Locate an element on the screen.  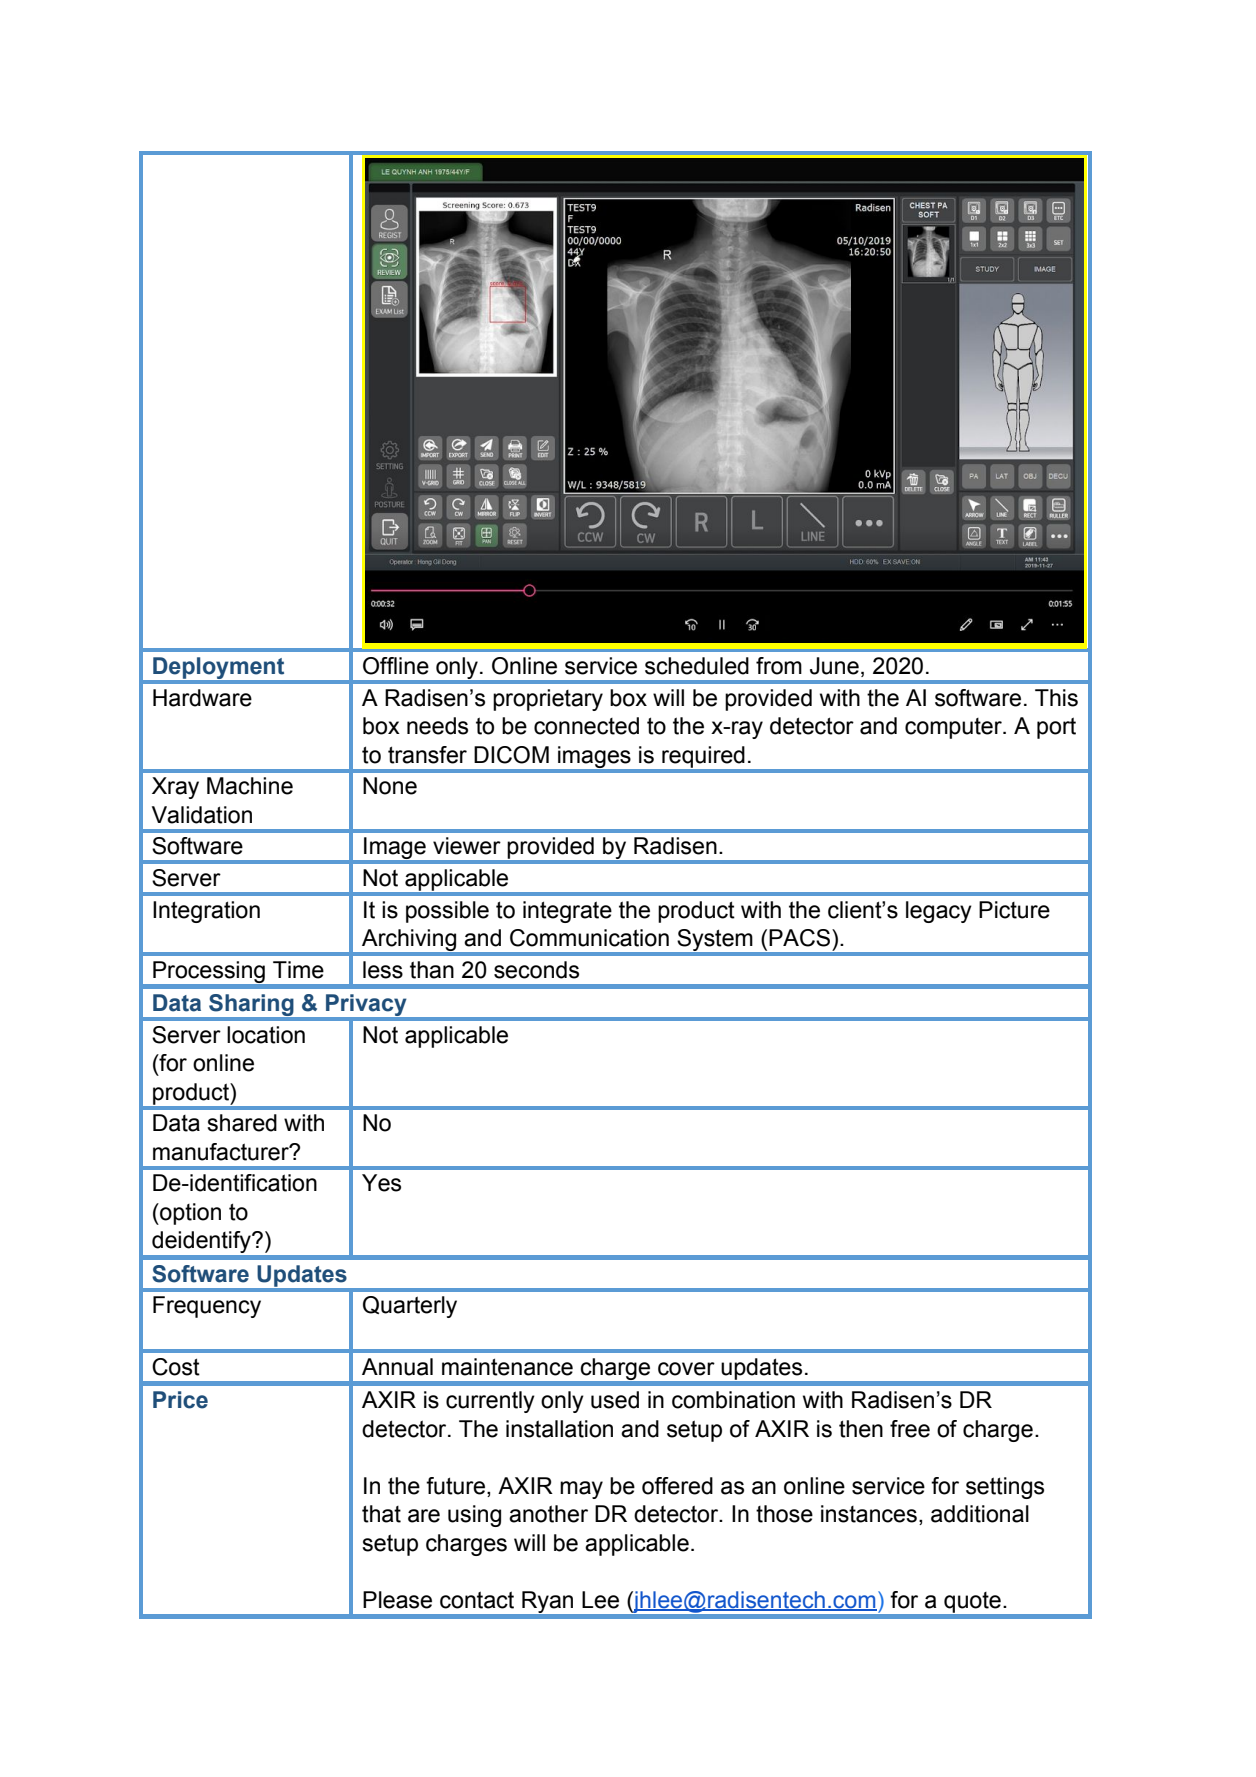
Yes is located at coordinates (381, 1183).
